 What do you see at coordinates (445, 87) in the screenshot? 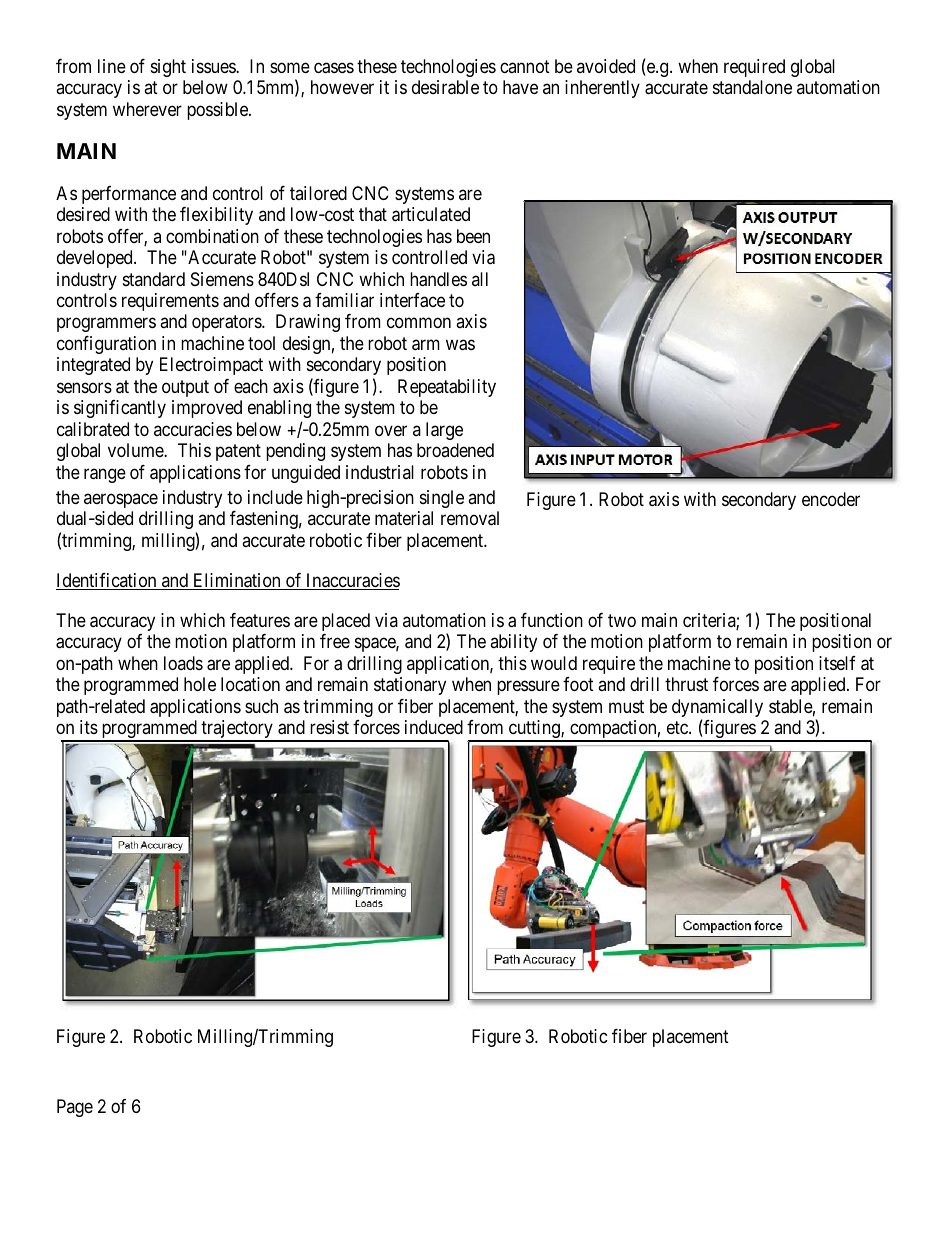
I see `desirable` at bounding box center [445, 87].
